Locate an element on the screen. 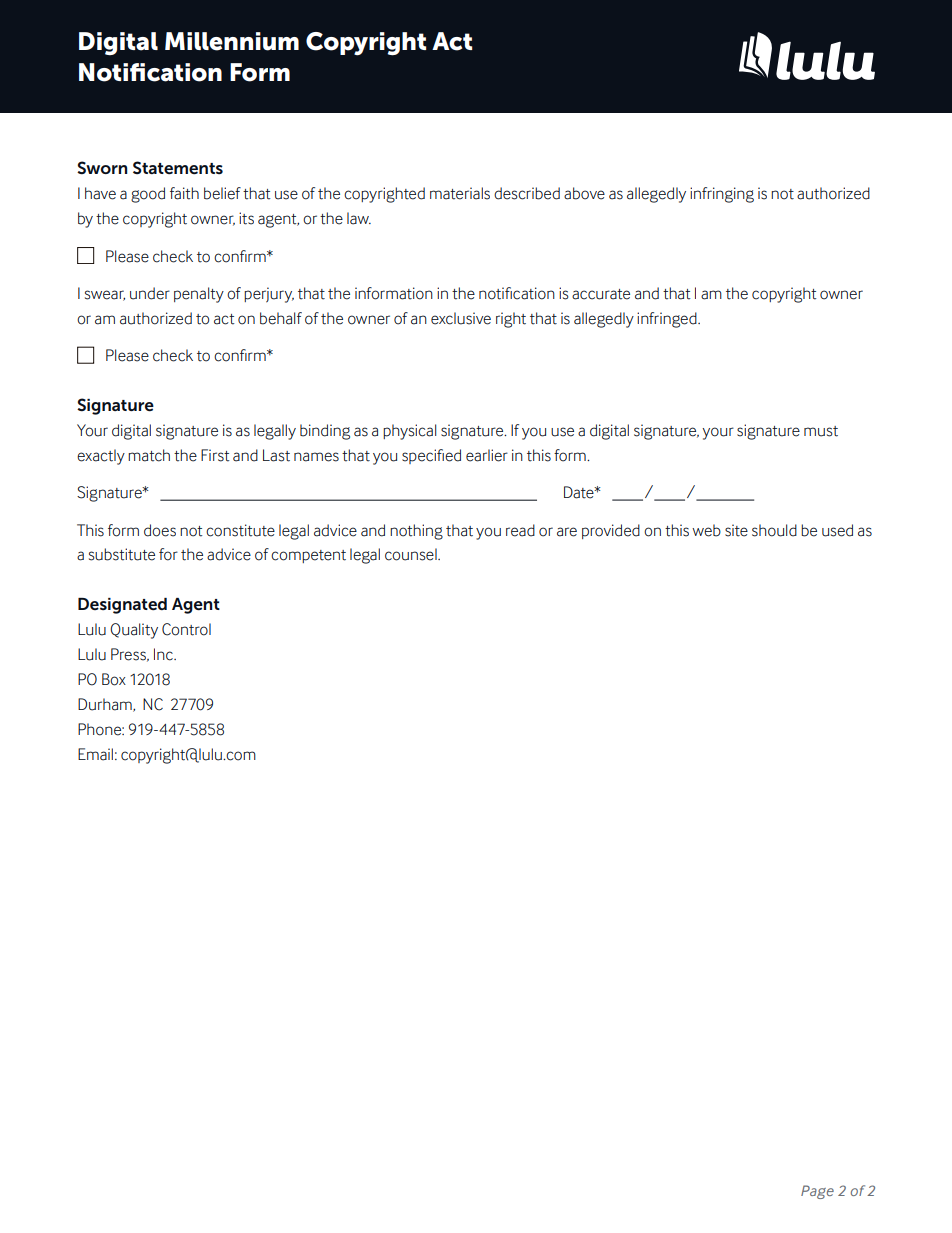 The height and width of the screenshot is (1233, 952). Page is located at coordinates (817, 1192).
